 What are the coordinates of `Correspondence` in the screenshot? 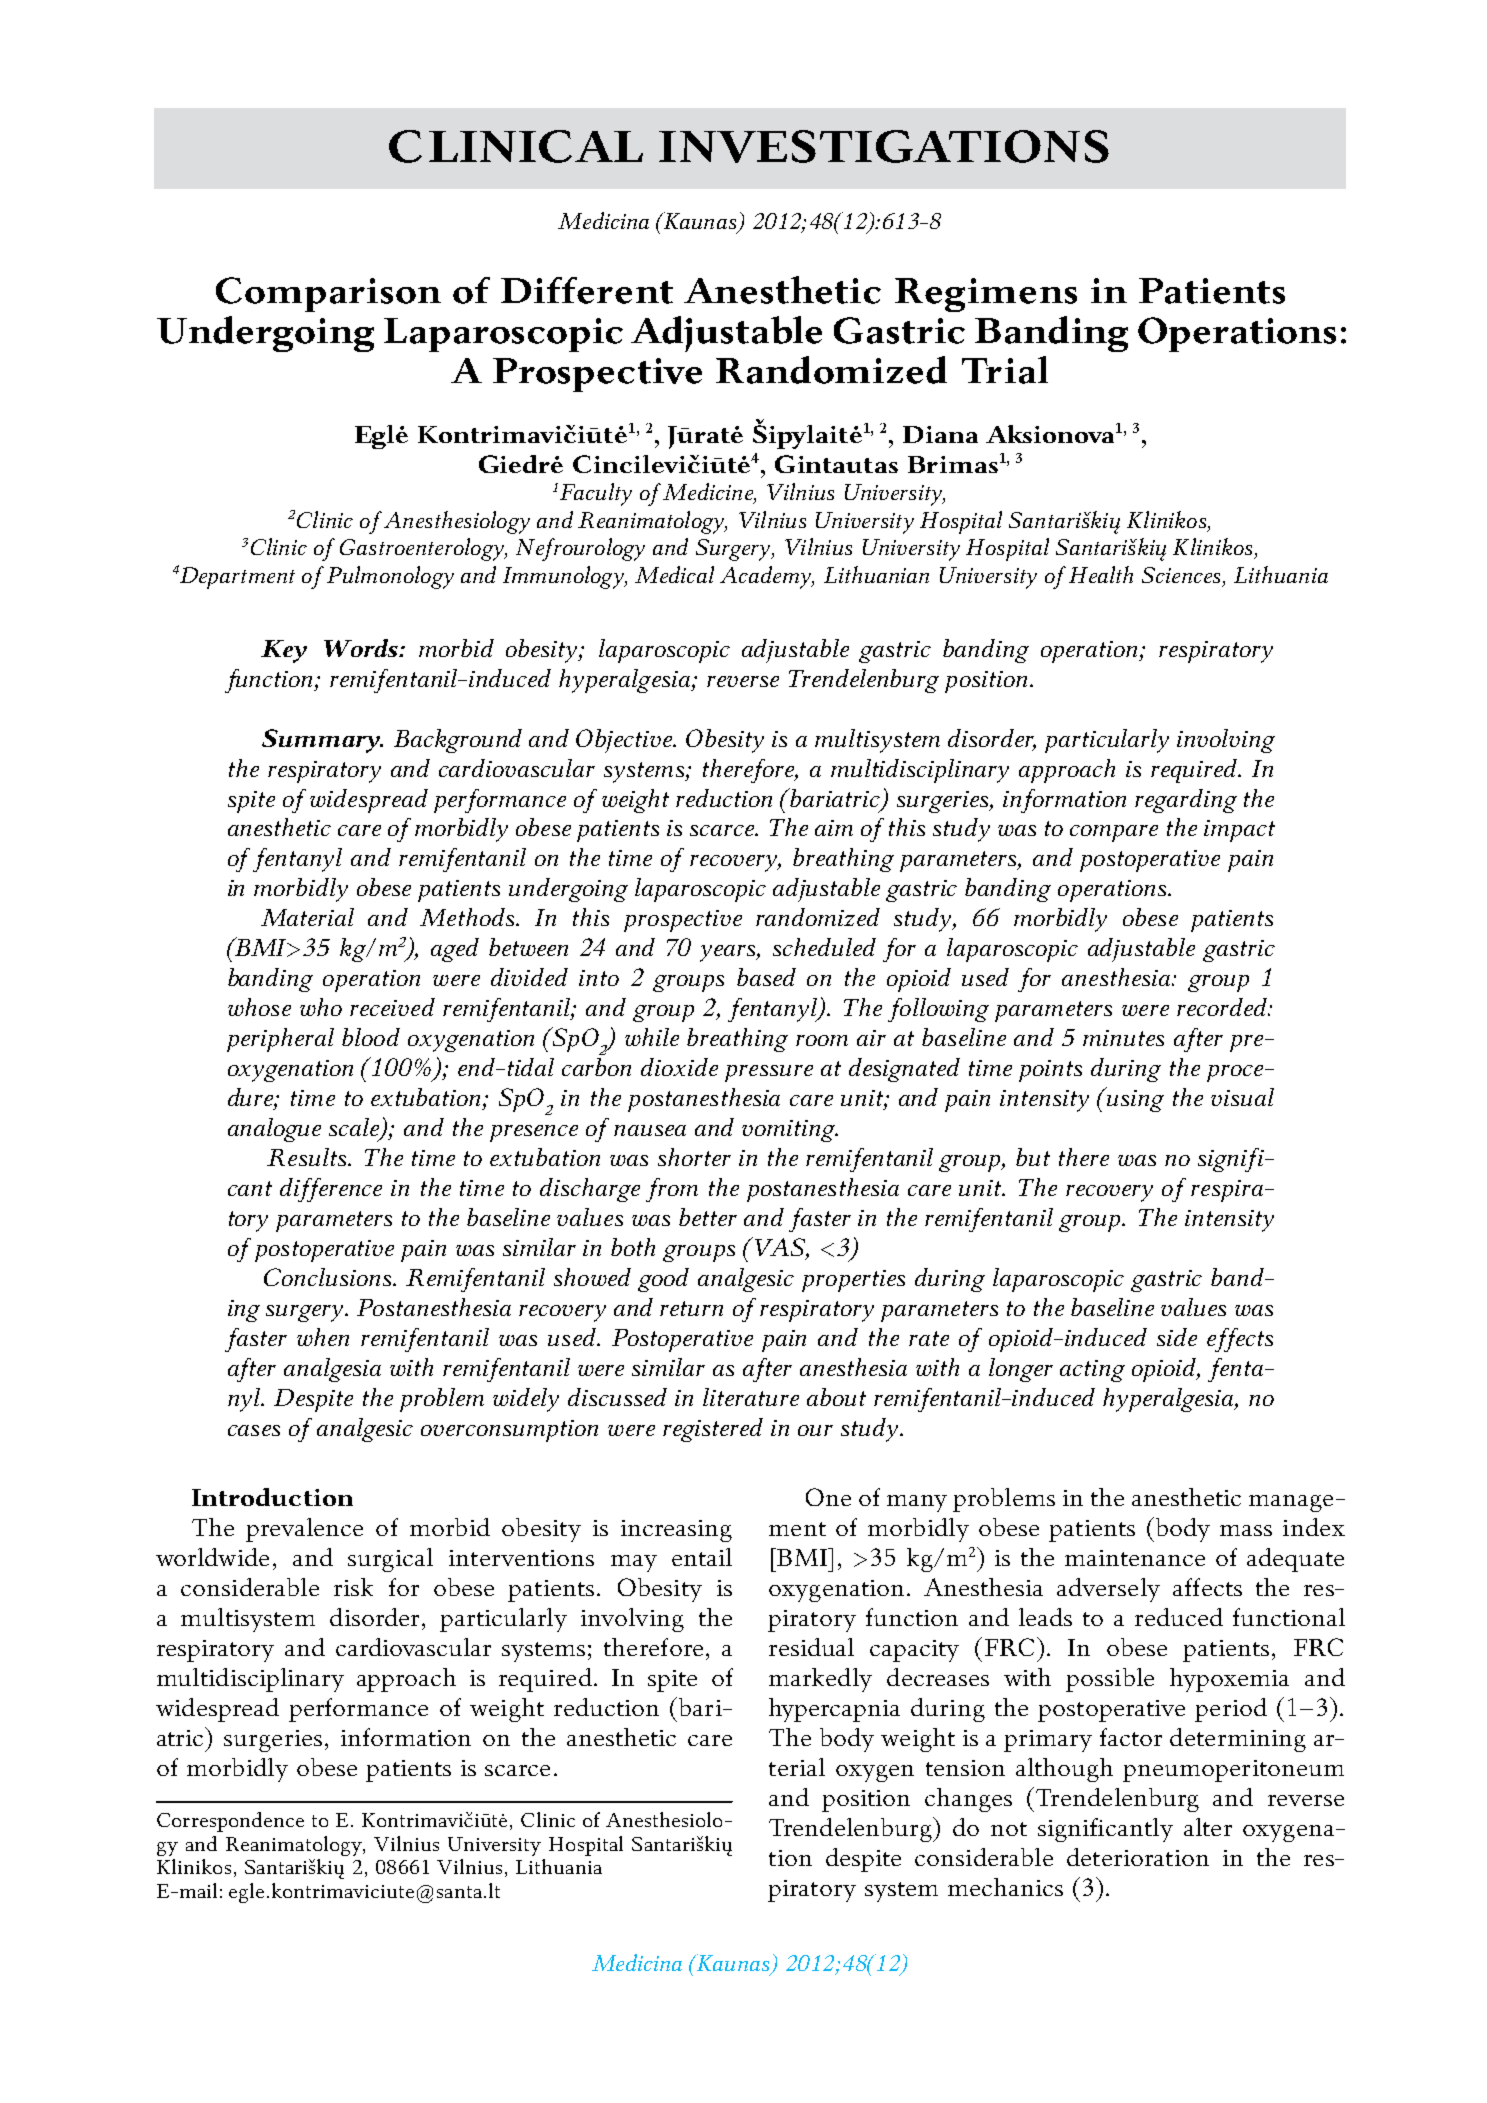 It's located at (230, 1822).
